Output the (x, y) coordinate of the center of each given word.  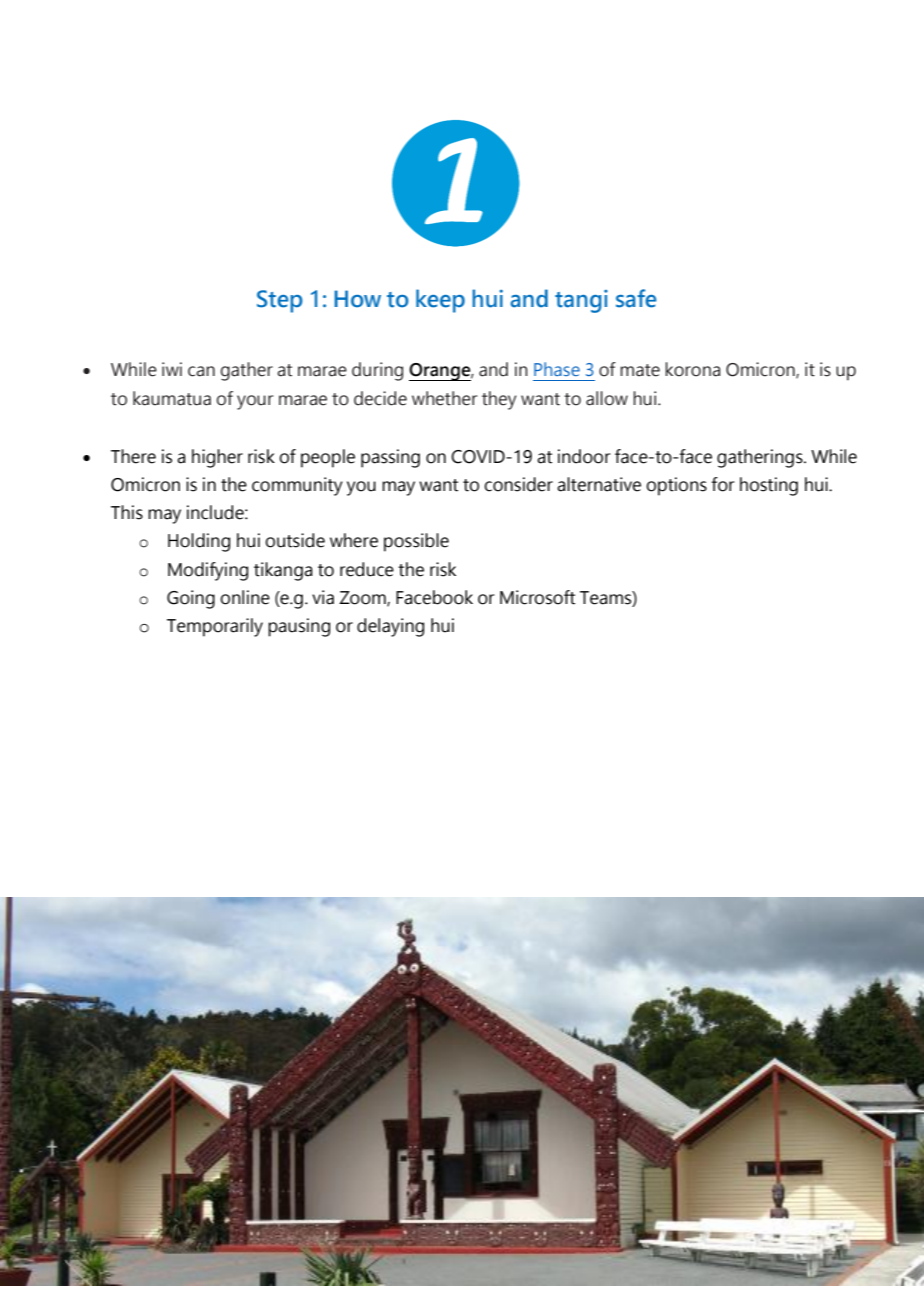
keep (440, 301)
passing (390, 458)
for (723, 484)
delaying (390, 627)
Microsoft (537, 597)
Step (280, 301)
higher (217, 458)
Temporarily (215, 627)
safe (636, 298)
